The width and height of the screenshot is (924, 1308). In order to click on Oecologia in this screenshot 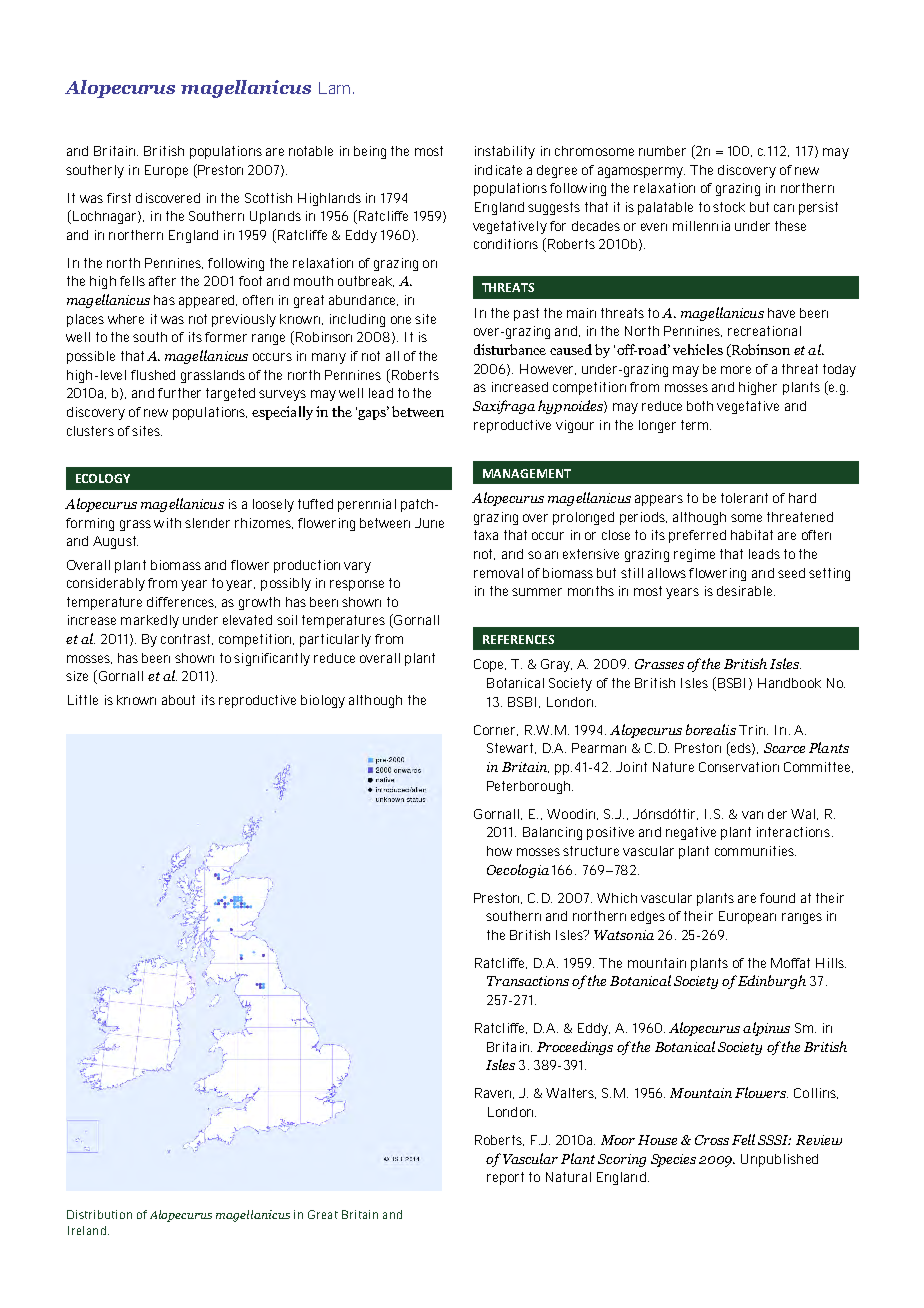, I will do `click(518, 871)`.
